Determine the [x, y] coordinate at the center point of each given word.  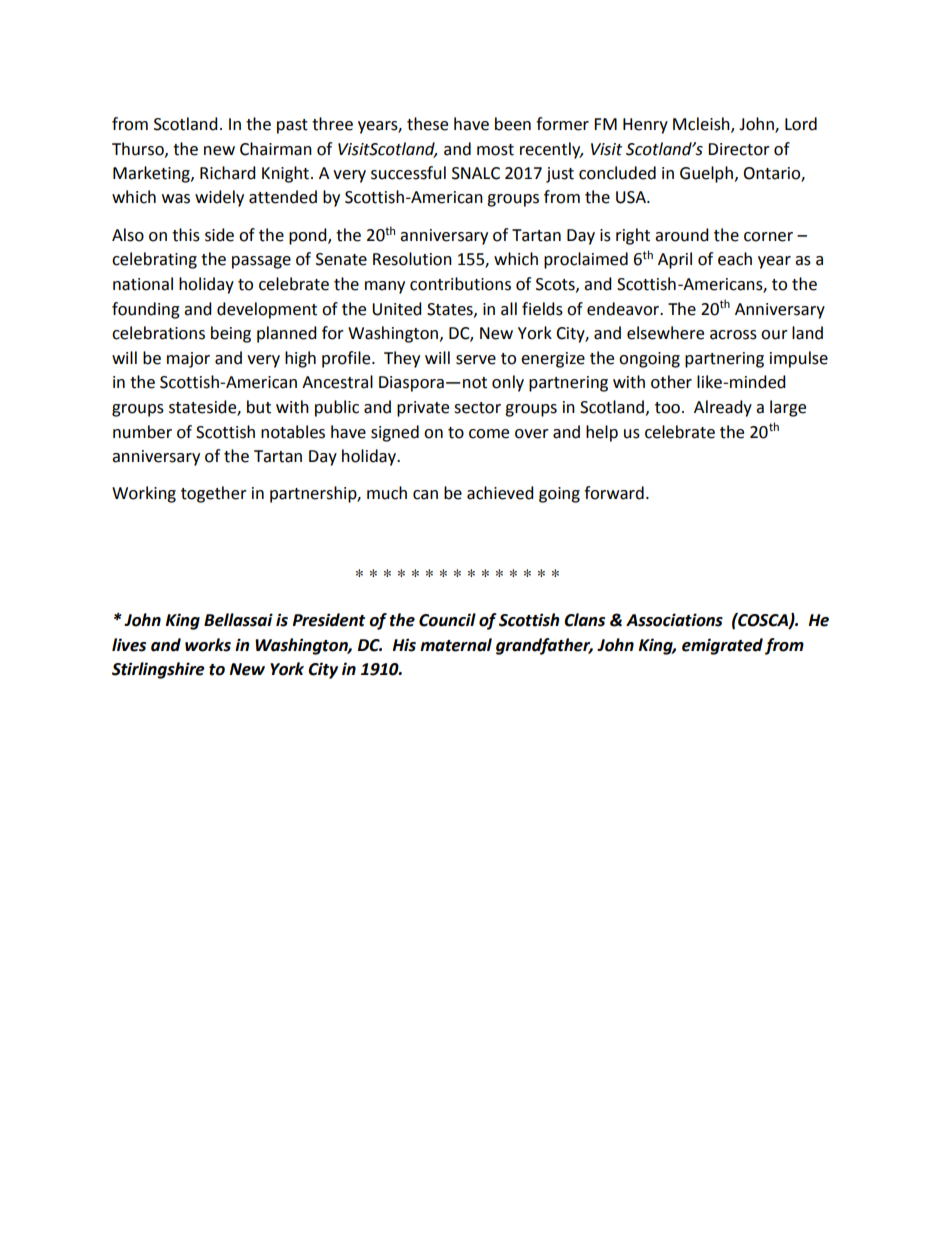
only [508, 383]
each [735, 259]
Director [739, 149]
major [188, 360]
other [671, 382]
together [214, 494]
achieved [500, 493]
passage [261, 262]
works [208, 645]
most [495, 150]
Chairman [276, 149]
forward [614, 493]
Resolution [412, 259]
